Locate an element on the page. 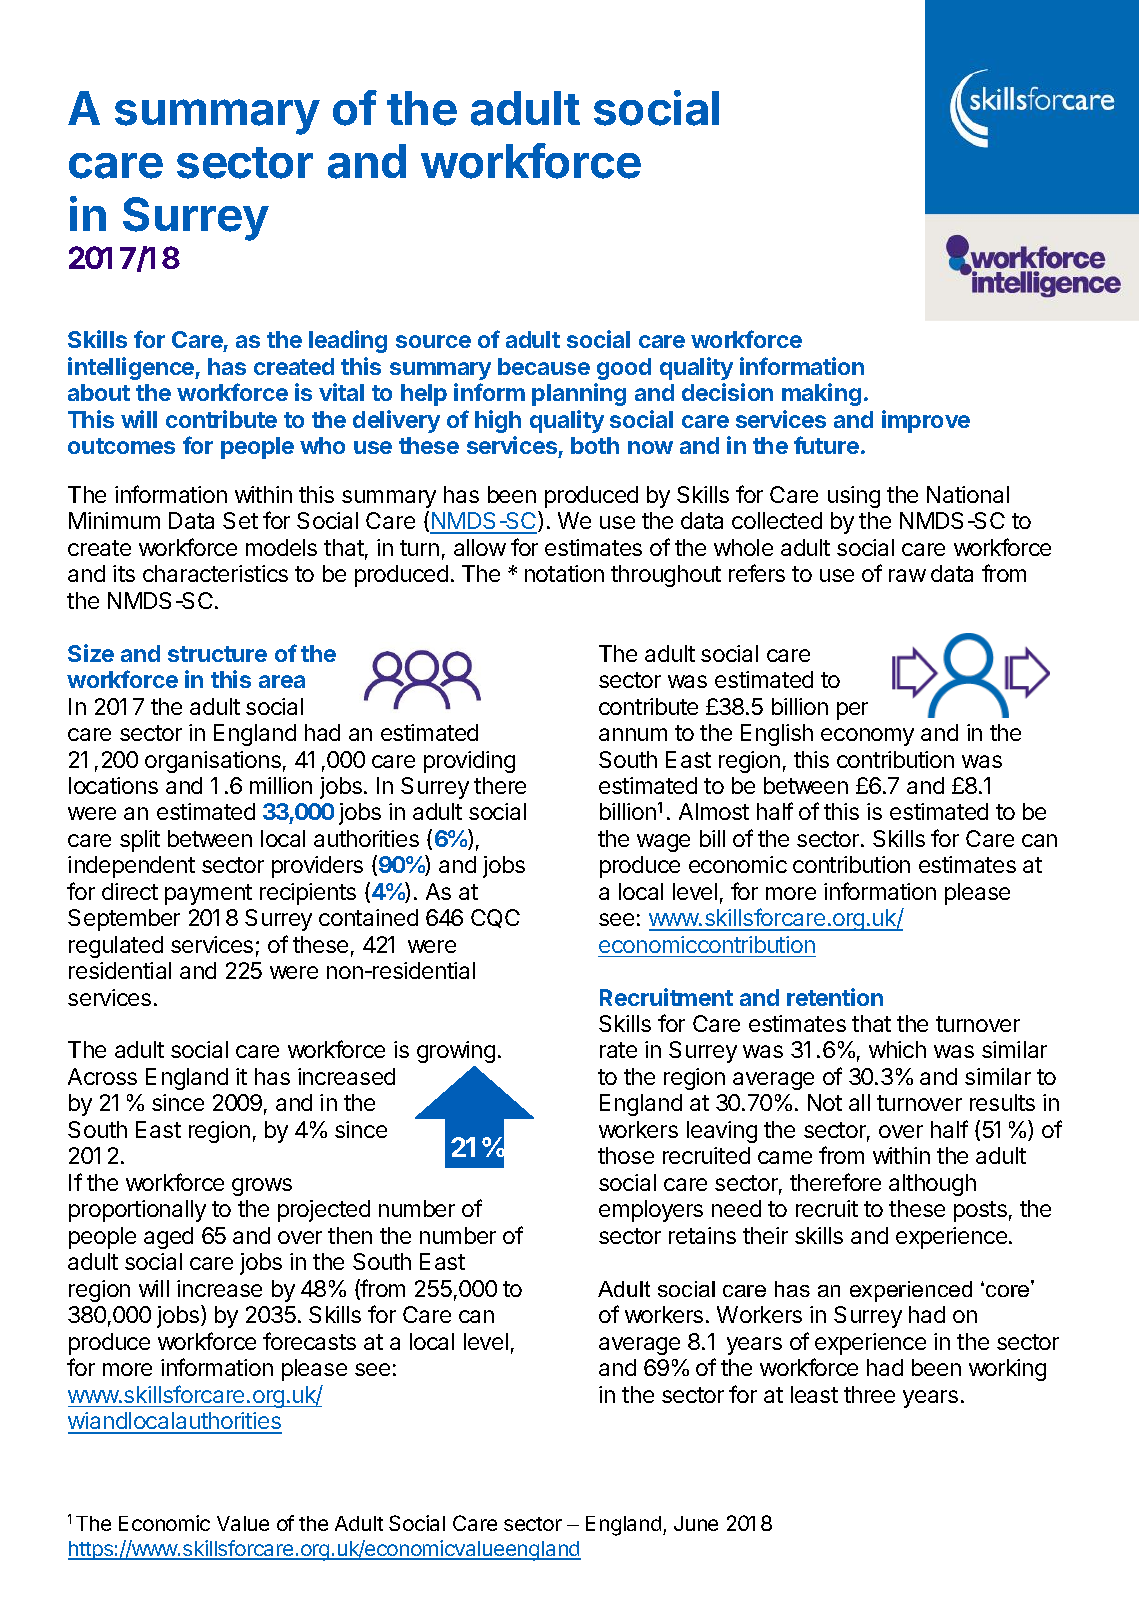 The height and width of the document is (1615, 1142). payment is located at coordinates (208, 894).
